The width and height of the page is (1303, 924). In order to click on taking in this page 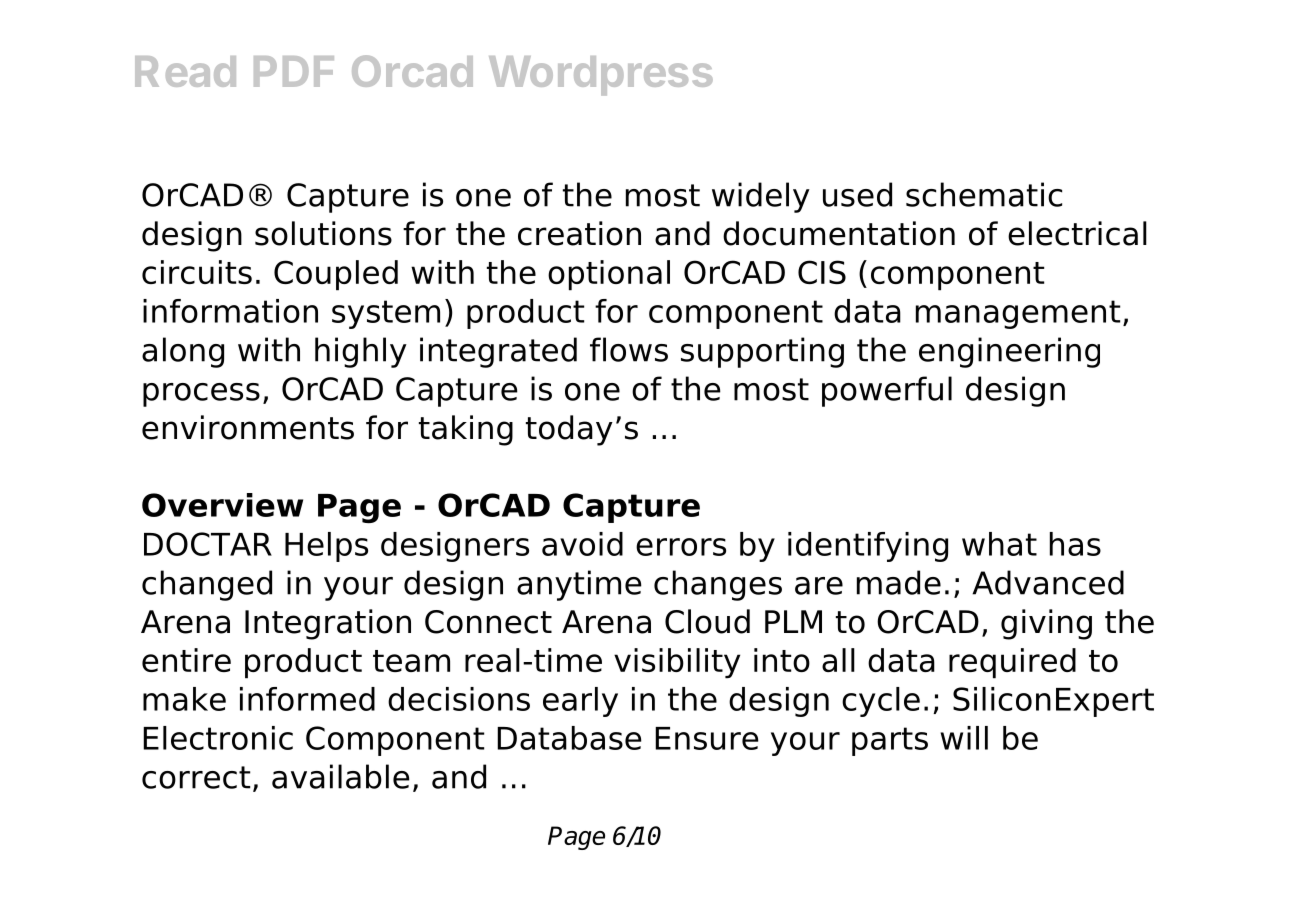, I will do `click(466, 430)`.
